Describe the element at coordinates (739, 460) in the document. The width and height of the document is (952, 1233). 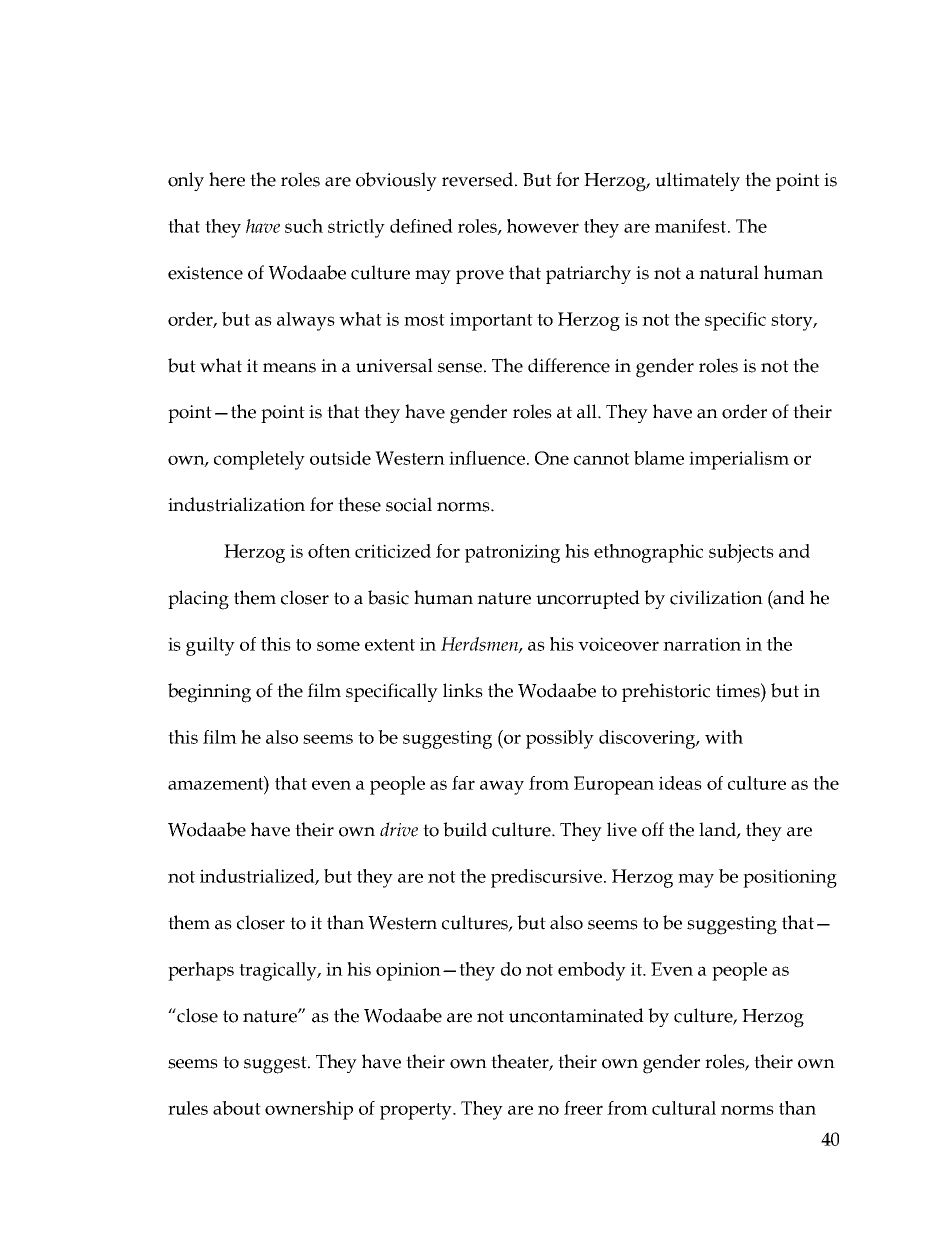
I see `imperialism` at that location.
